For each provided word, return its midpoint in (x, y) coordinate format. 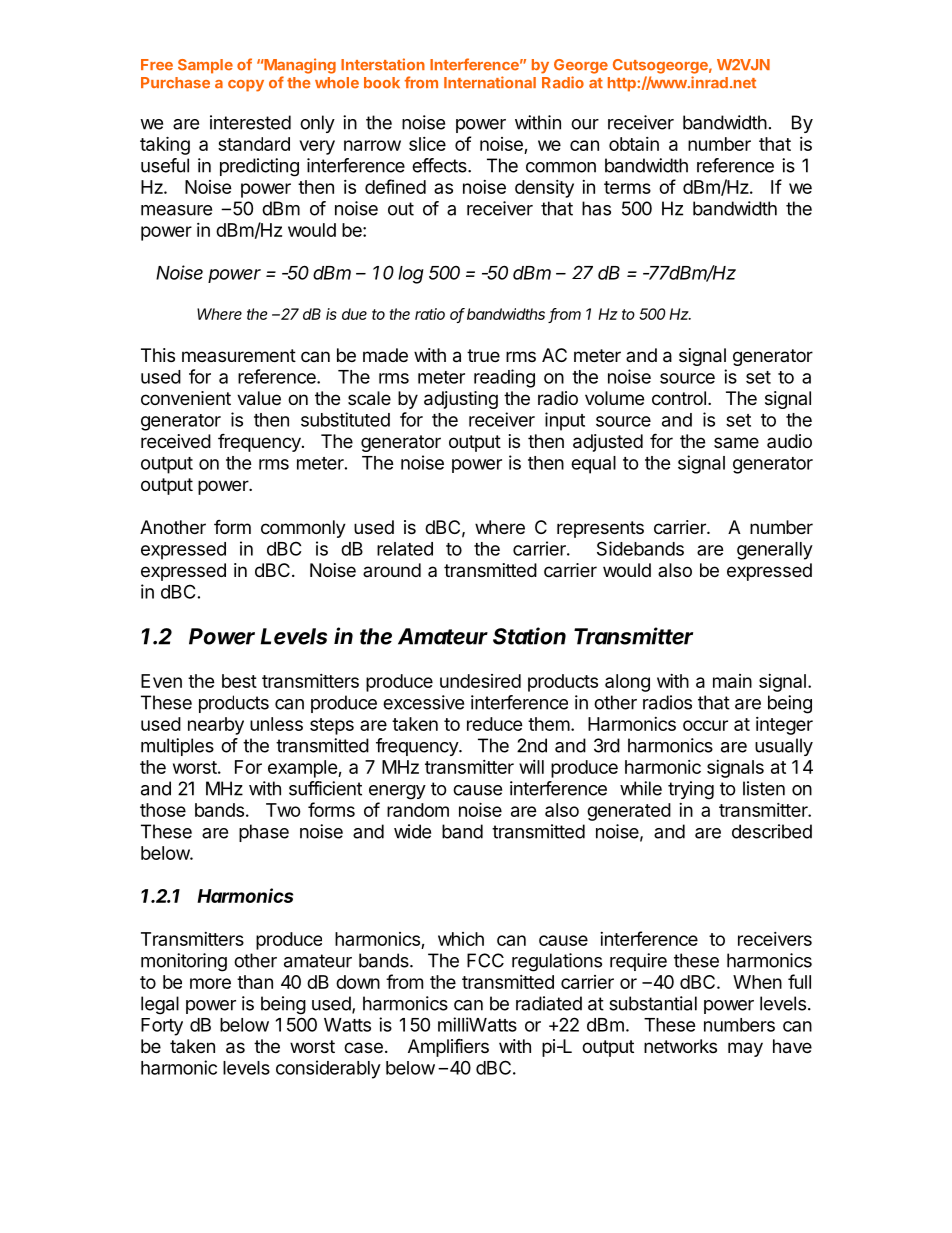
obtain (634, 144)
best (239, 681)
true (483, 355)
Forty (162, 1027)
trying (691, 790)
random (418, 810)
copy (246, 86)
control (679, 398)
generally (775, 551)
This (158, 355)
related (405, 549)
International (490, 82)
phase (264, 833)
